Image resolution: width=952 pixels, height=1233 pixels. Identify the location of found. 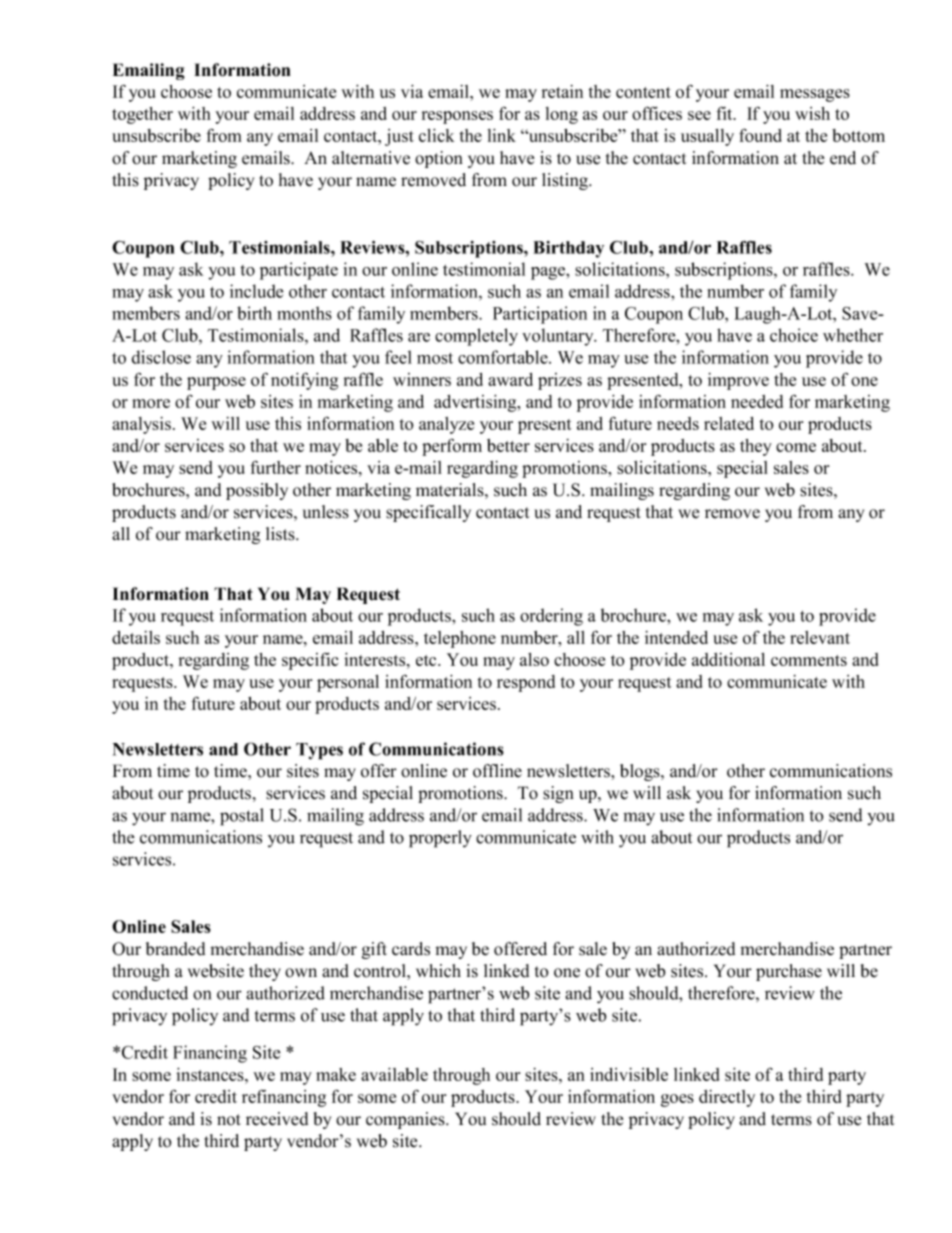
(760, 135).
